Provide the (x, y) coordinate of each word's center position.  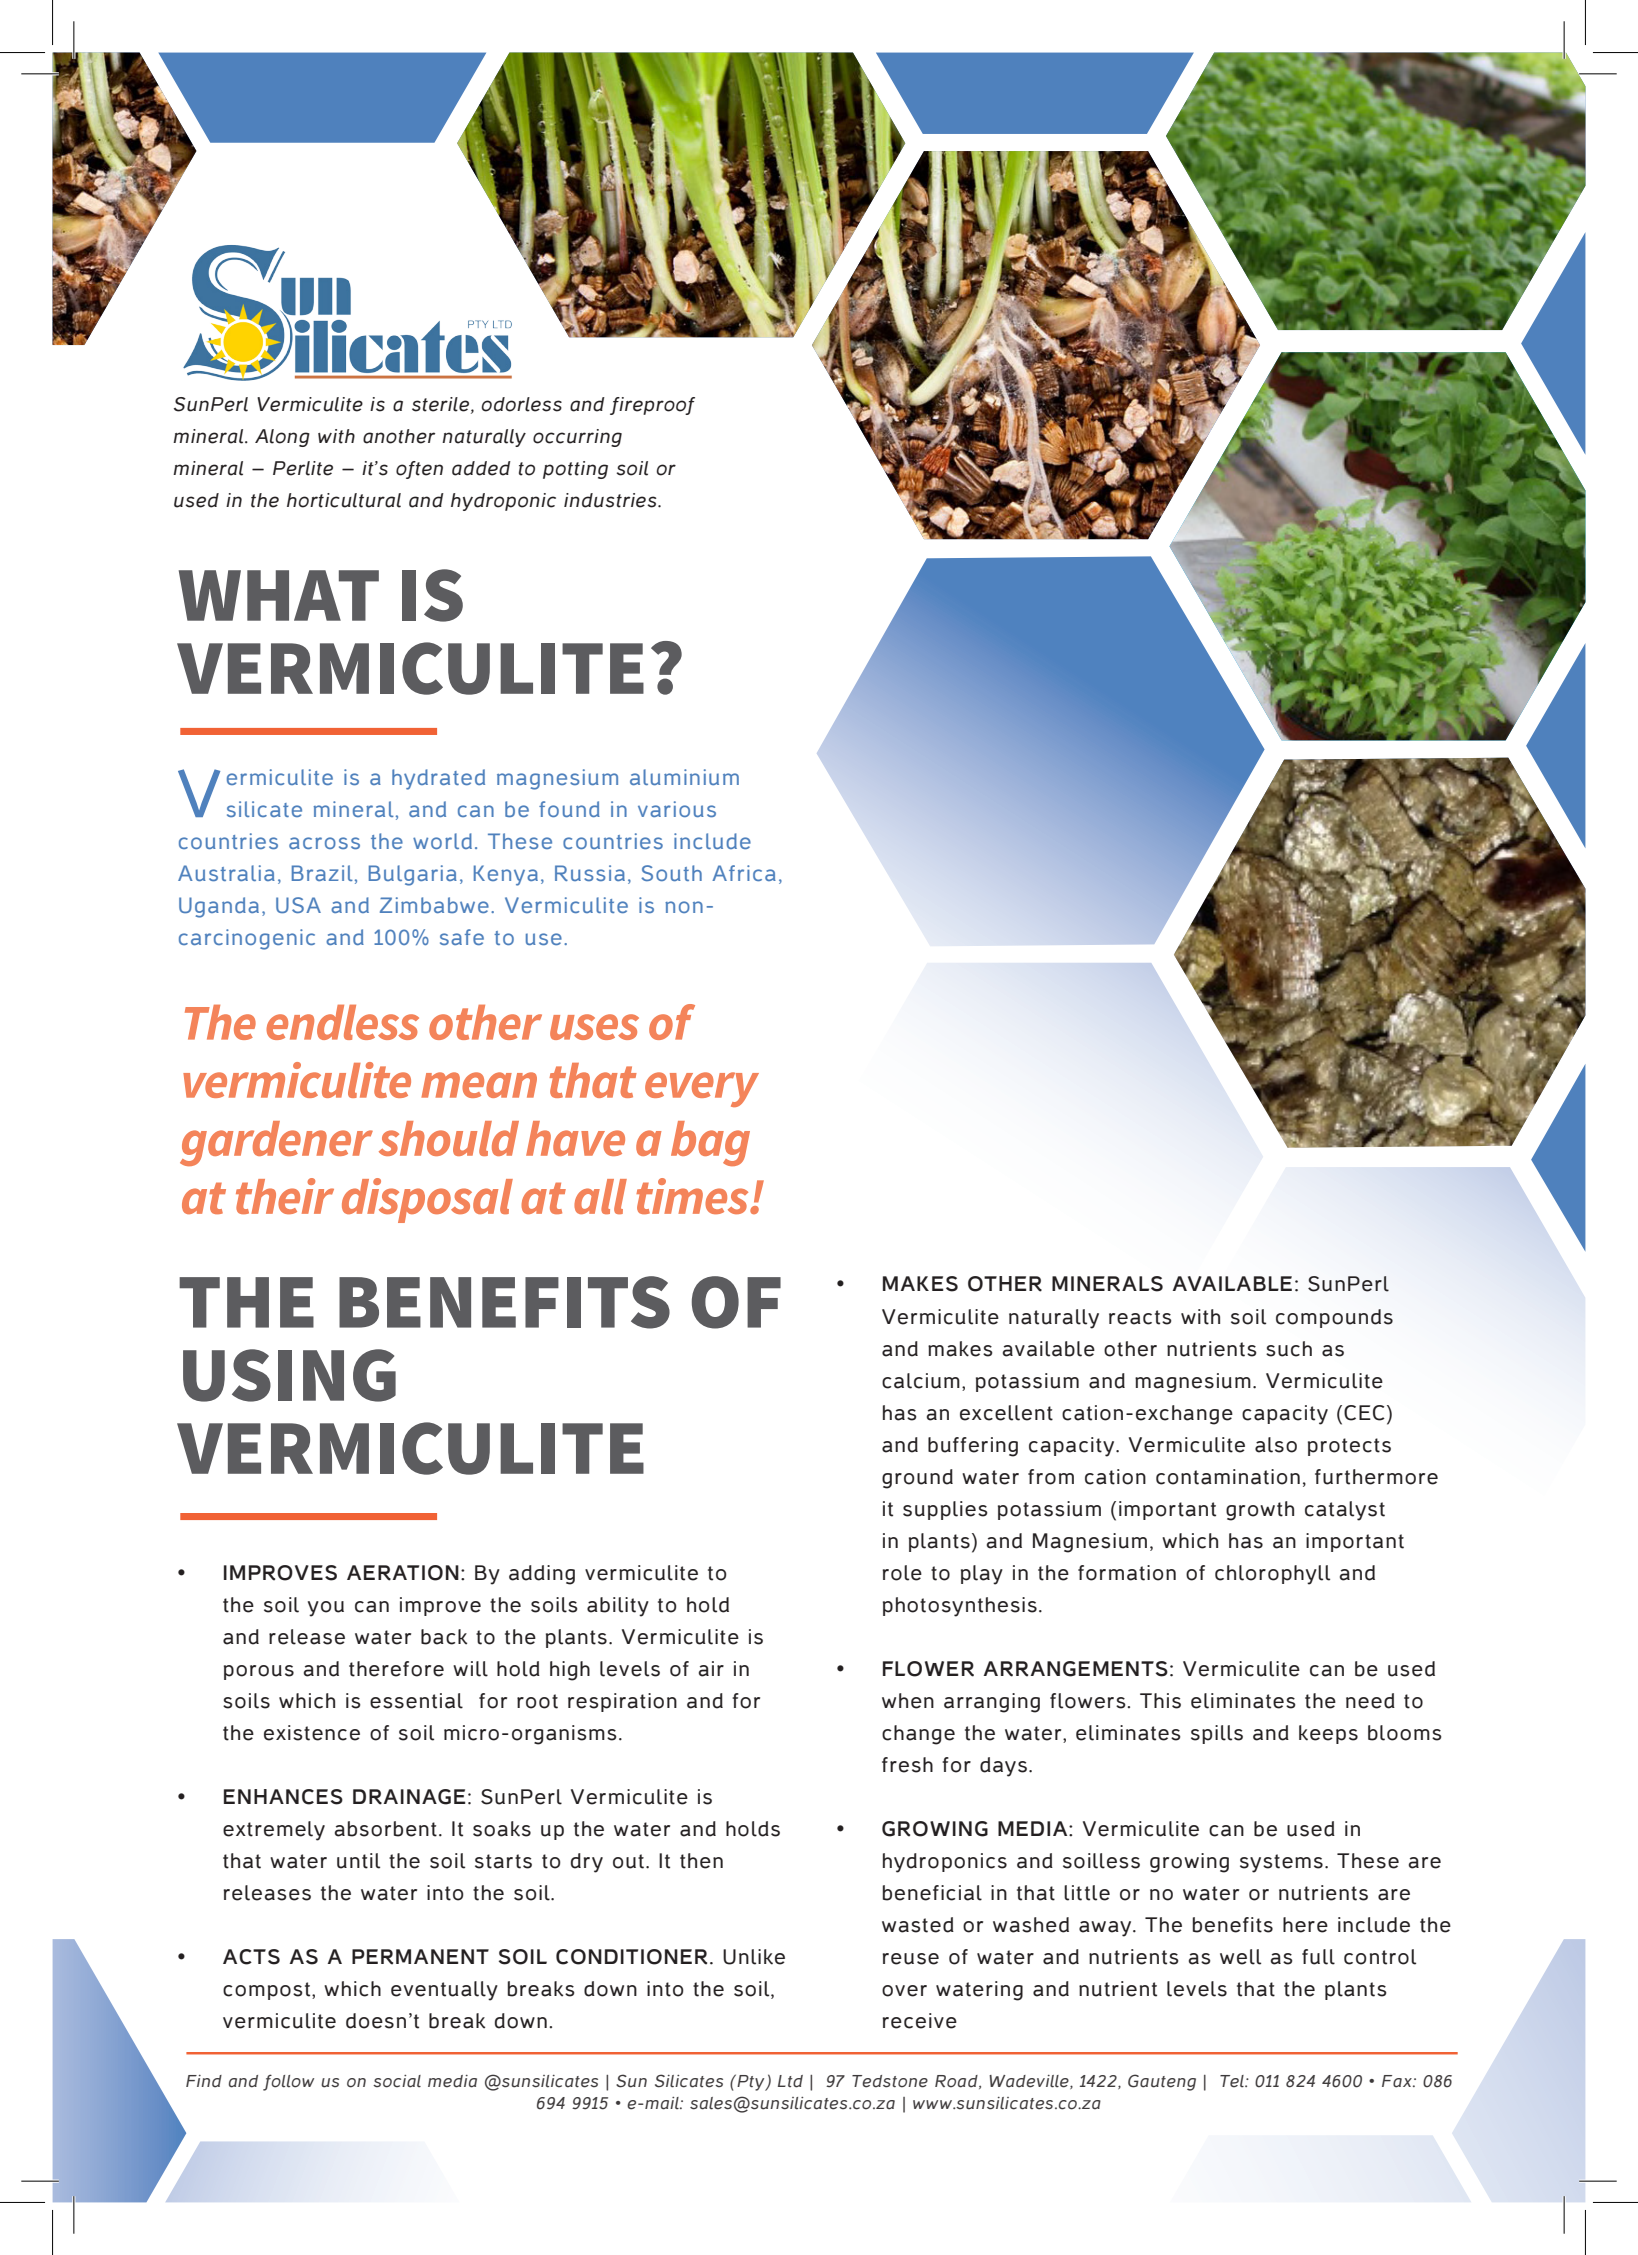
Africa (744, 873)
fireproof (652, 406)
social (397, 2081)
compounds (1334, 1318)
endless (342, 1022)
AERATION (403, 1573)
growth (1260, 1511)
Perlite (303, 468)
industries (611, 500)
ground (917, 1479)
